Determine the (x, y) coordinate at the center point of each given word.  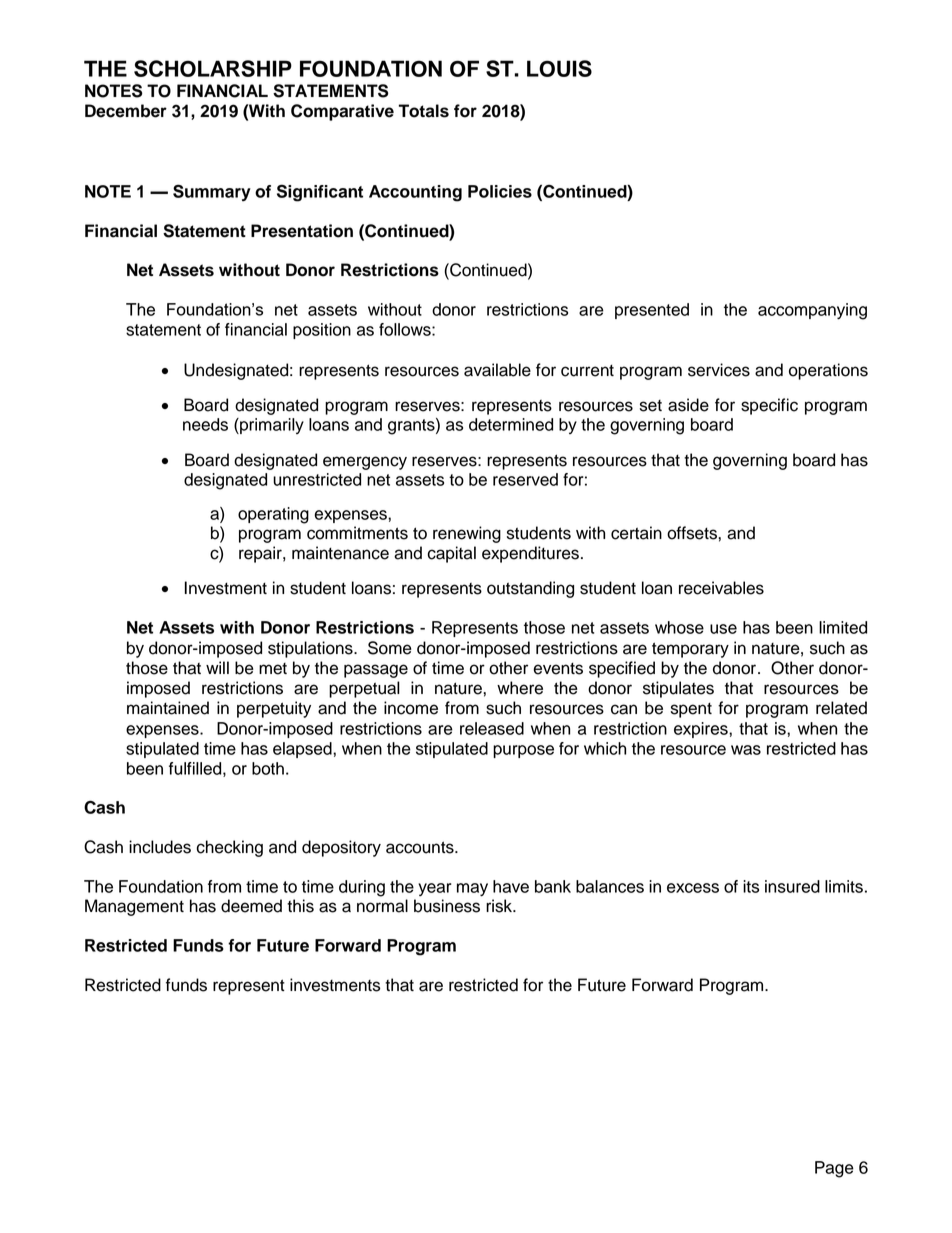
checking (229, 848)
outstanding (530, 589)
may (472, 889)
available (497, 370)
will (217, 667)
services (719, 370)
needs (205, 424)
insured (792, 886)
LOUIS (559, 68)
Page (834, 1169)
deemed (251, 906)
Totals (424, 111)
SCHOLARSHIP (213, 68)
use (723, 629)
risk (500, 906)
